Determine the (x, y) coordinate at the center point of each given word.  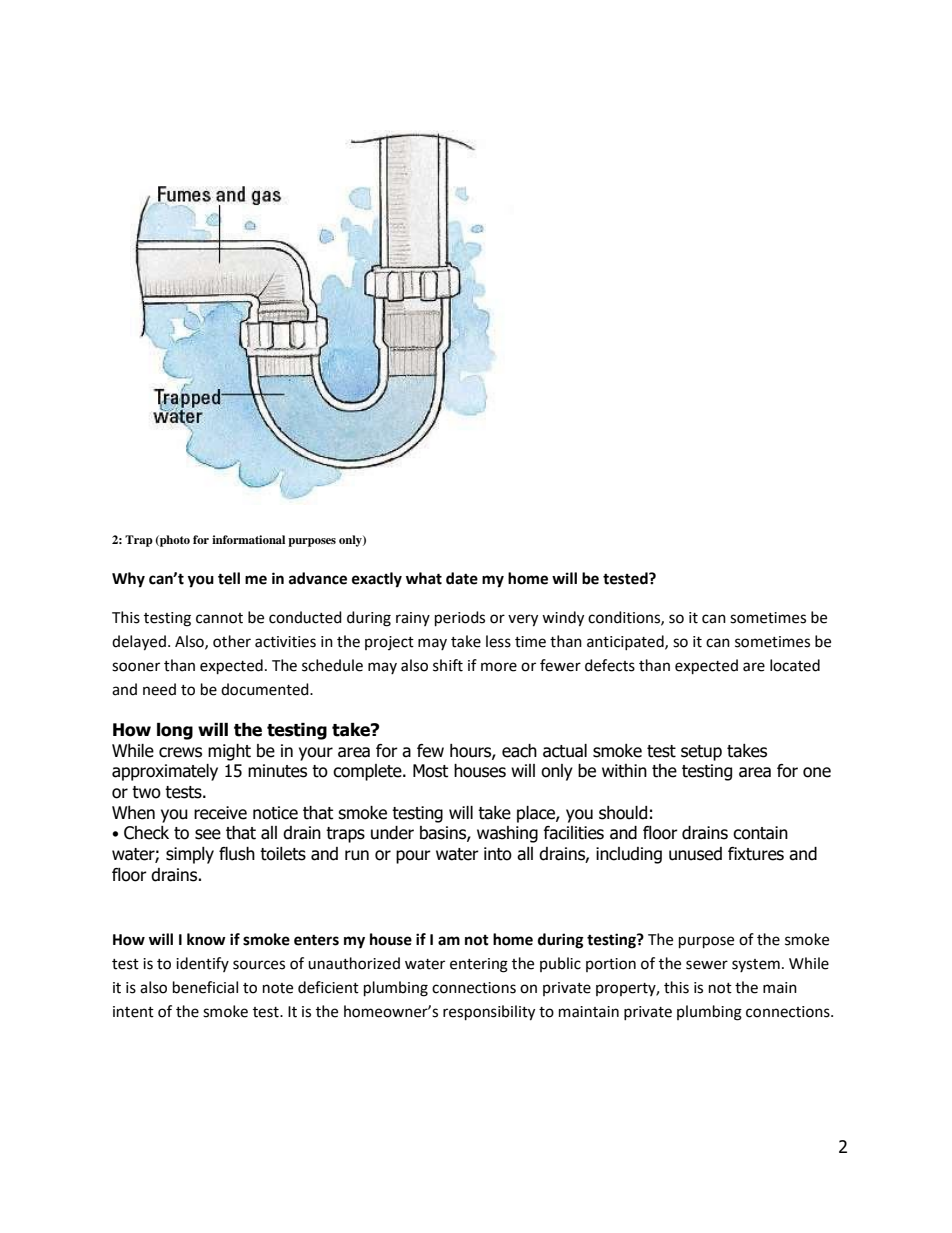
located (795, 665)
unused (695, 854)
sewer (707, 965)
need (159, 689)
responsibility (489, 1013)
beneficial (205, 987)
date (462, 578)
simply (190, 855)
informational (248, 539)
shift (448, 665)
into (498, 854)
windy (563, 619)
